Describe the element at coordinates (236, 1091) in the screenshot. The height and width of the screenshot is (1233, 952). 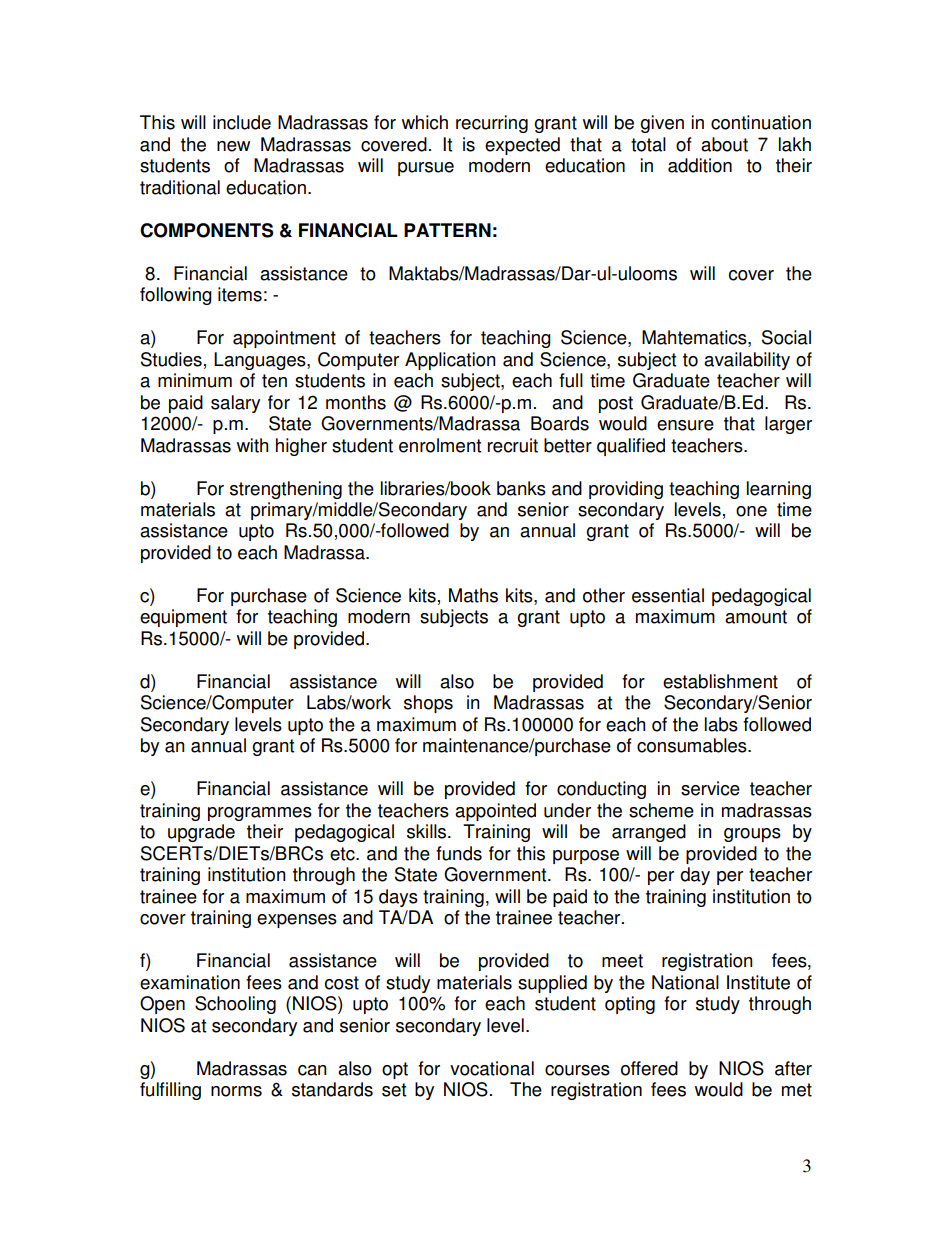
I see `norms` at that location.
